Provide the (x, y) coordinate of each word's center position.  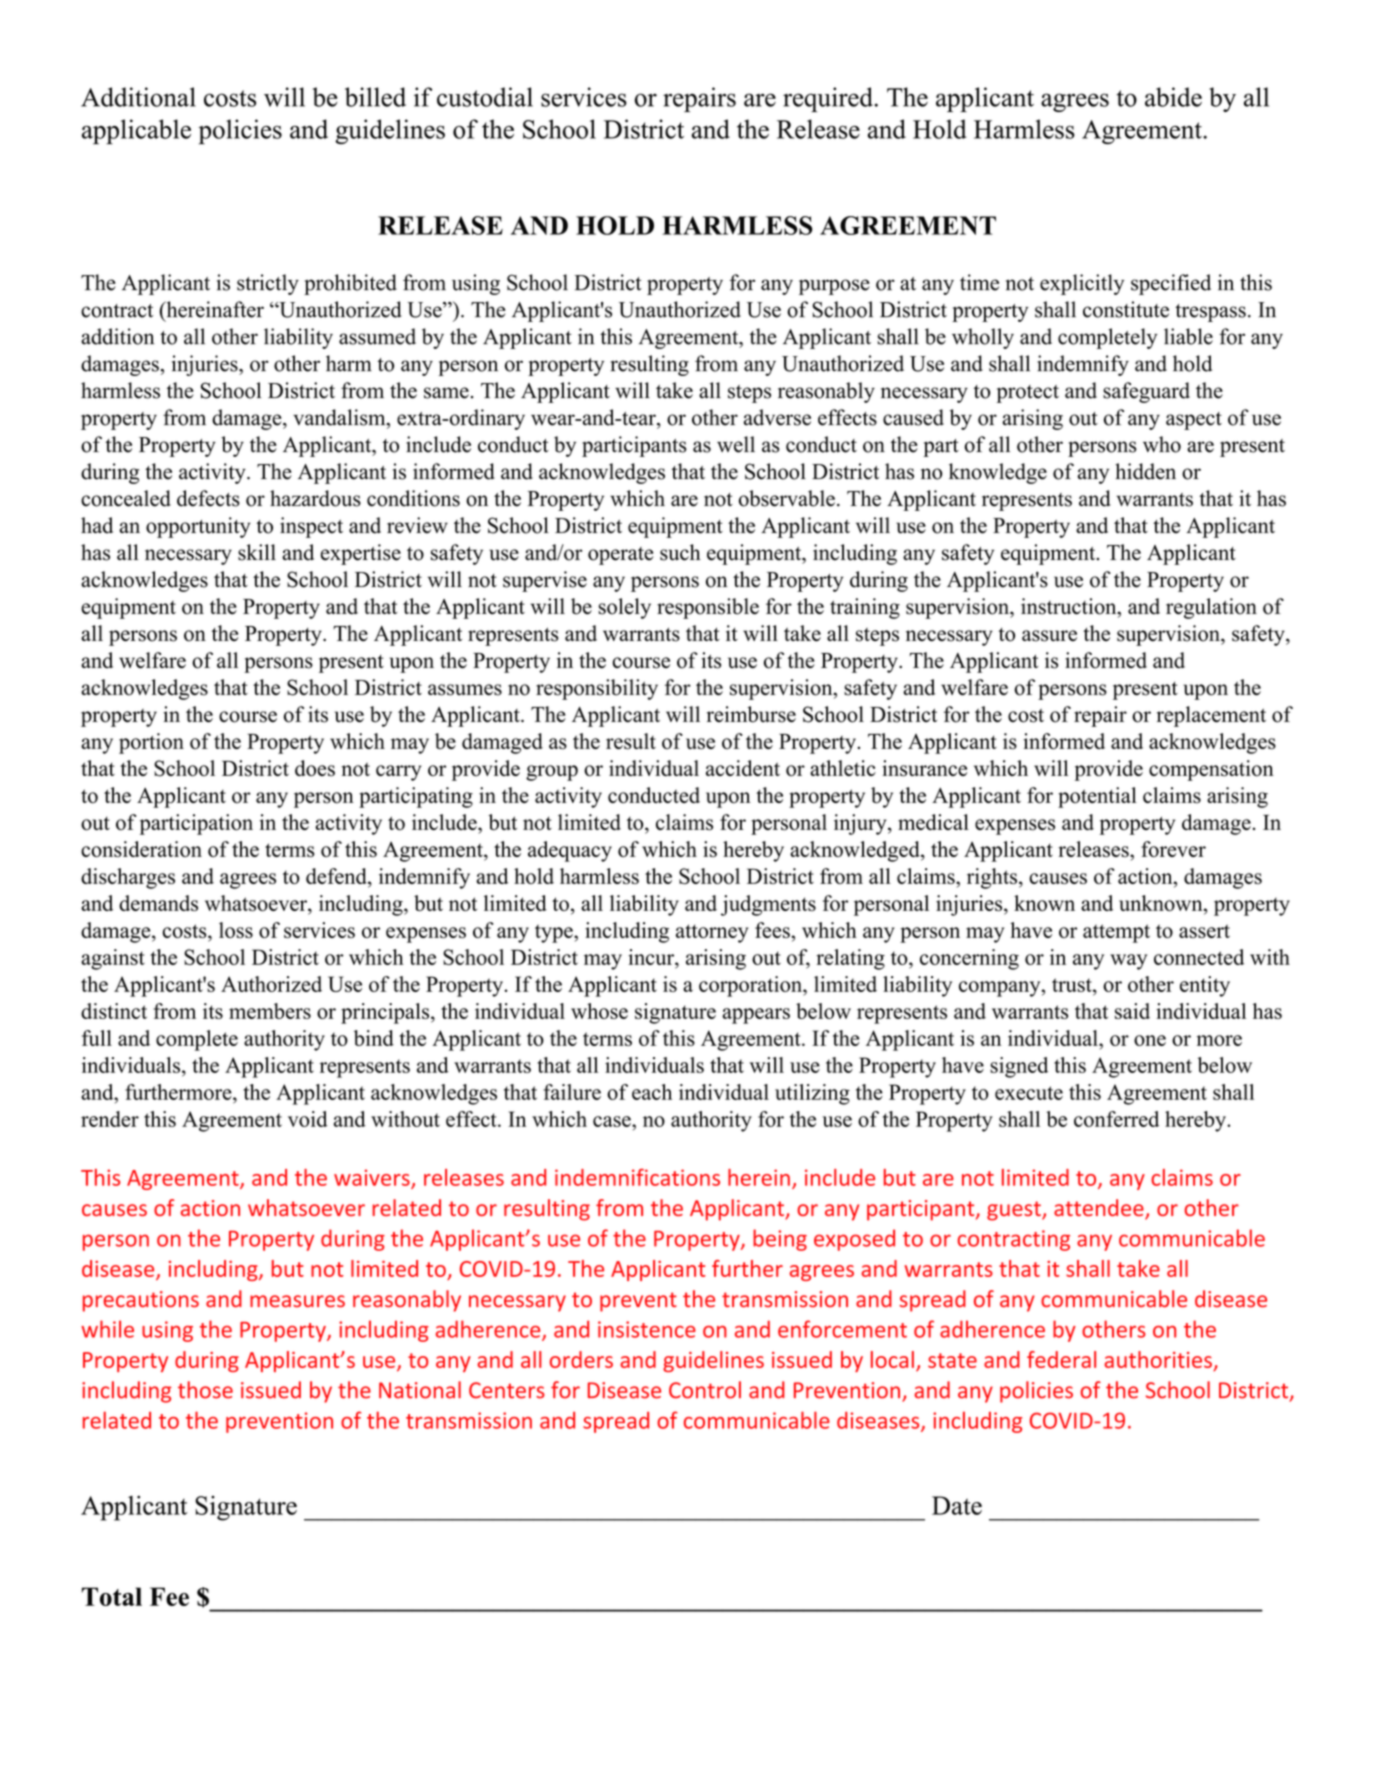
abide (1173, 97)
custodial (485, 97)
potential (1097, 797)
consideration (141, 849)
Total (111, 1596)
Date (957, 1505)
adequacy (570, 851)
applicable (136, 132)
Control (705, 1390)
